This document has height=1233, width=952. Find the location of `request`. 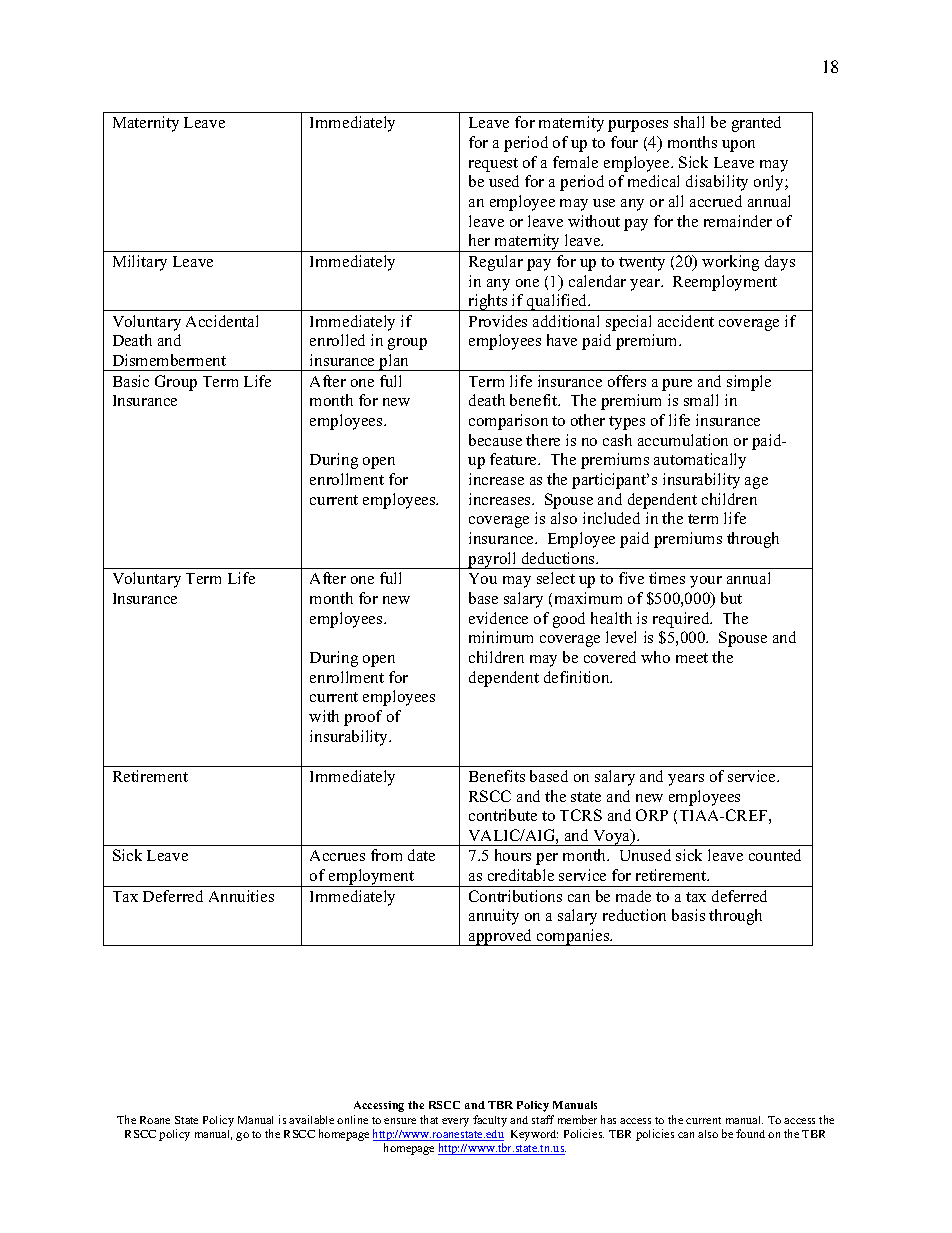

request is located at coordinates (493, 165).
